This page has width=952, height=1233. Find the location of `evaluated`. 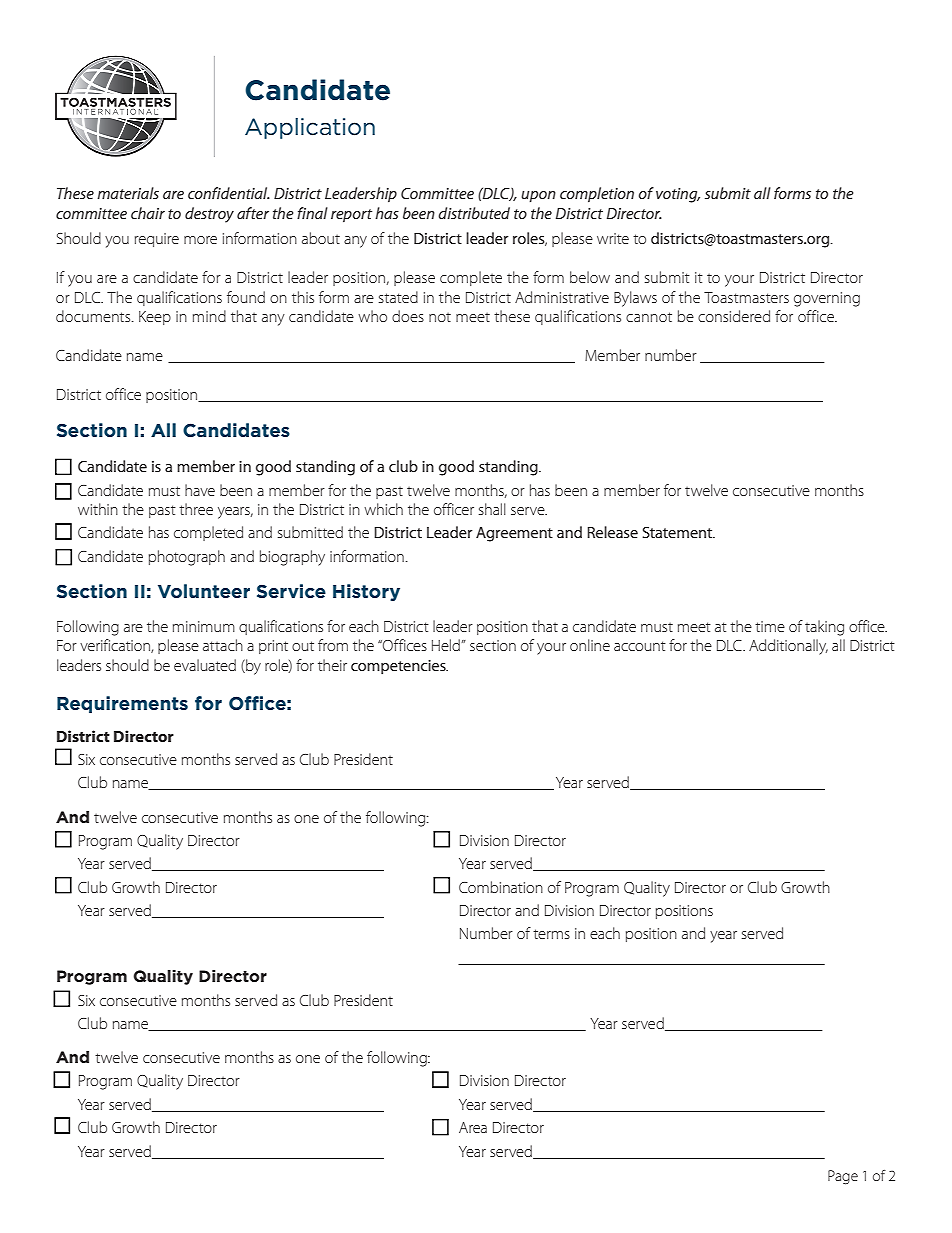

evaluated is located at coordinates (205, 665).
